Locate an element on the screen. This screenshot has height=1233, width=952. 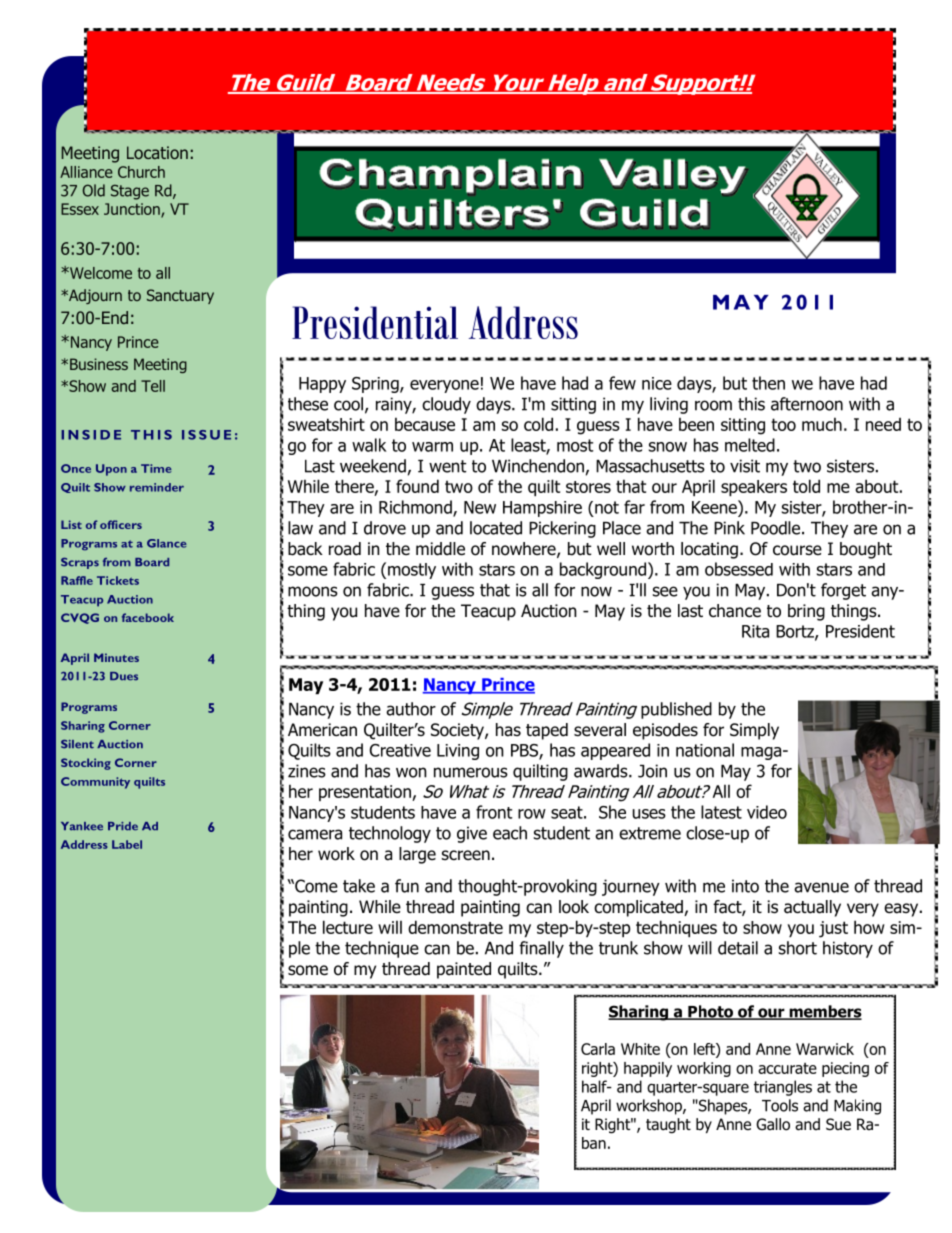
then is located at coordinates (768, 383).
